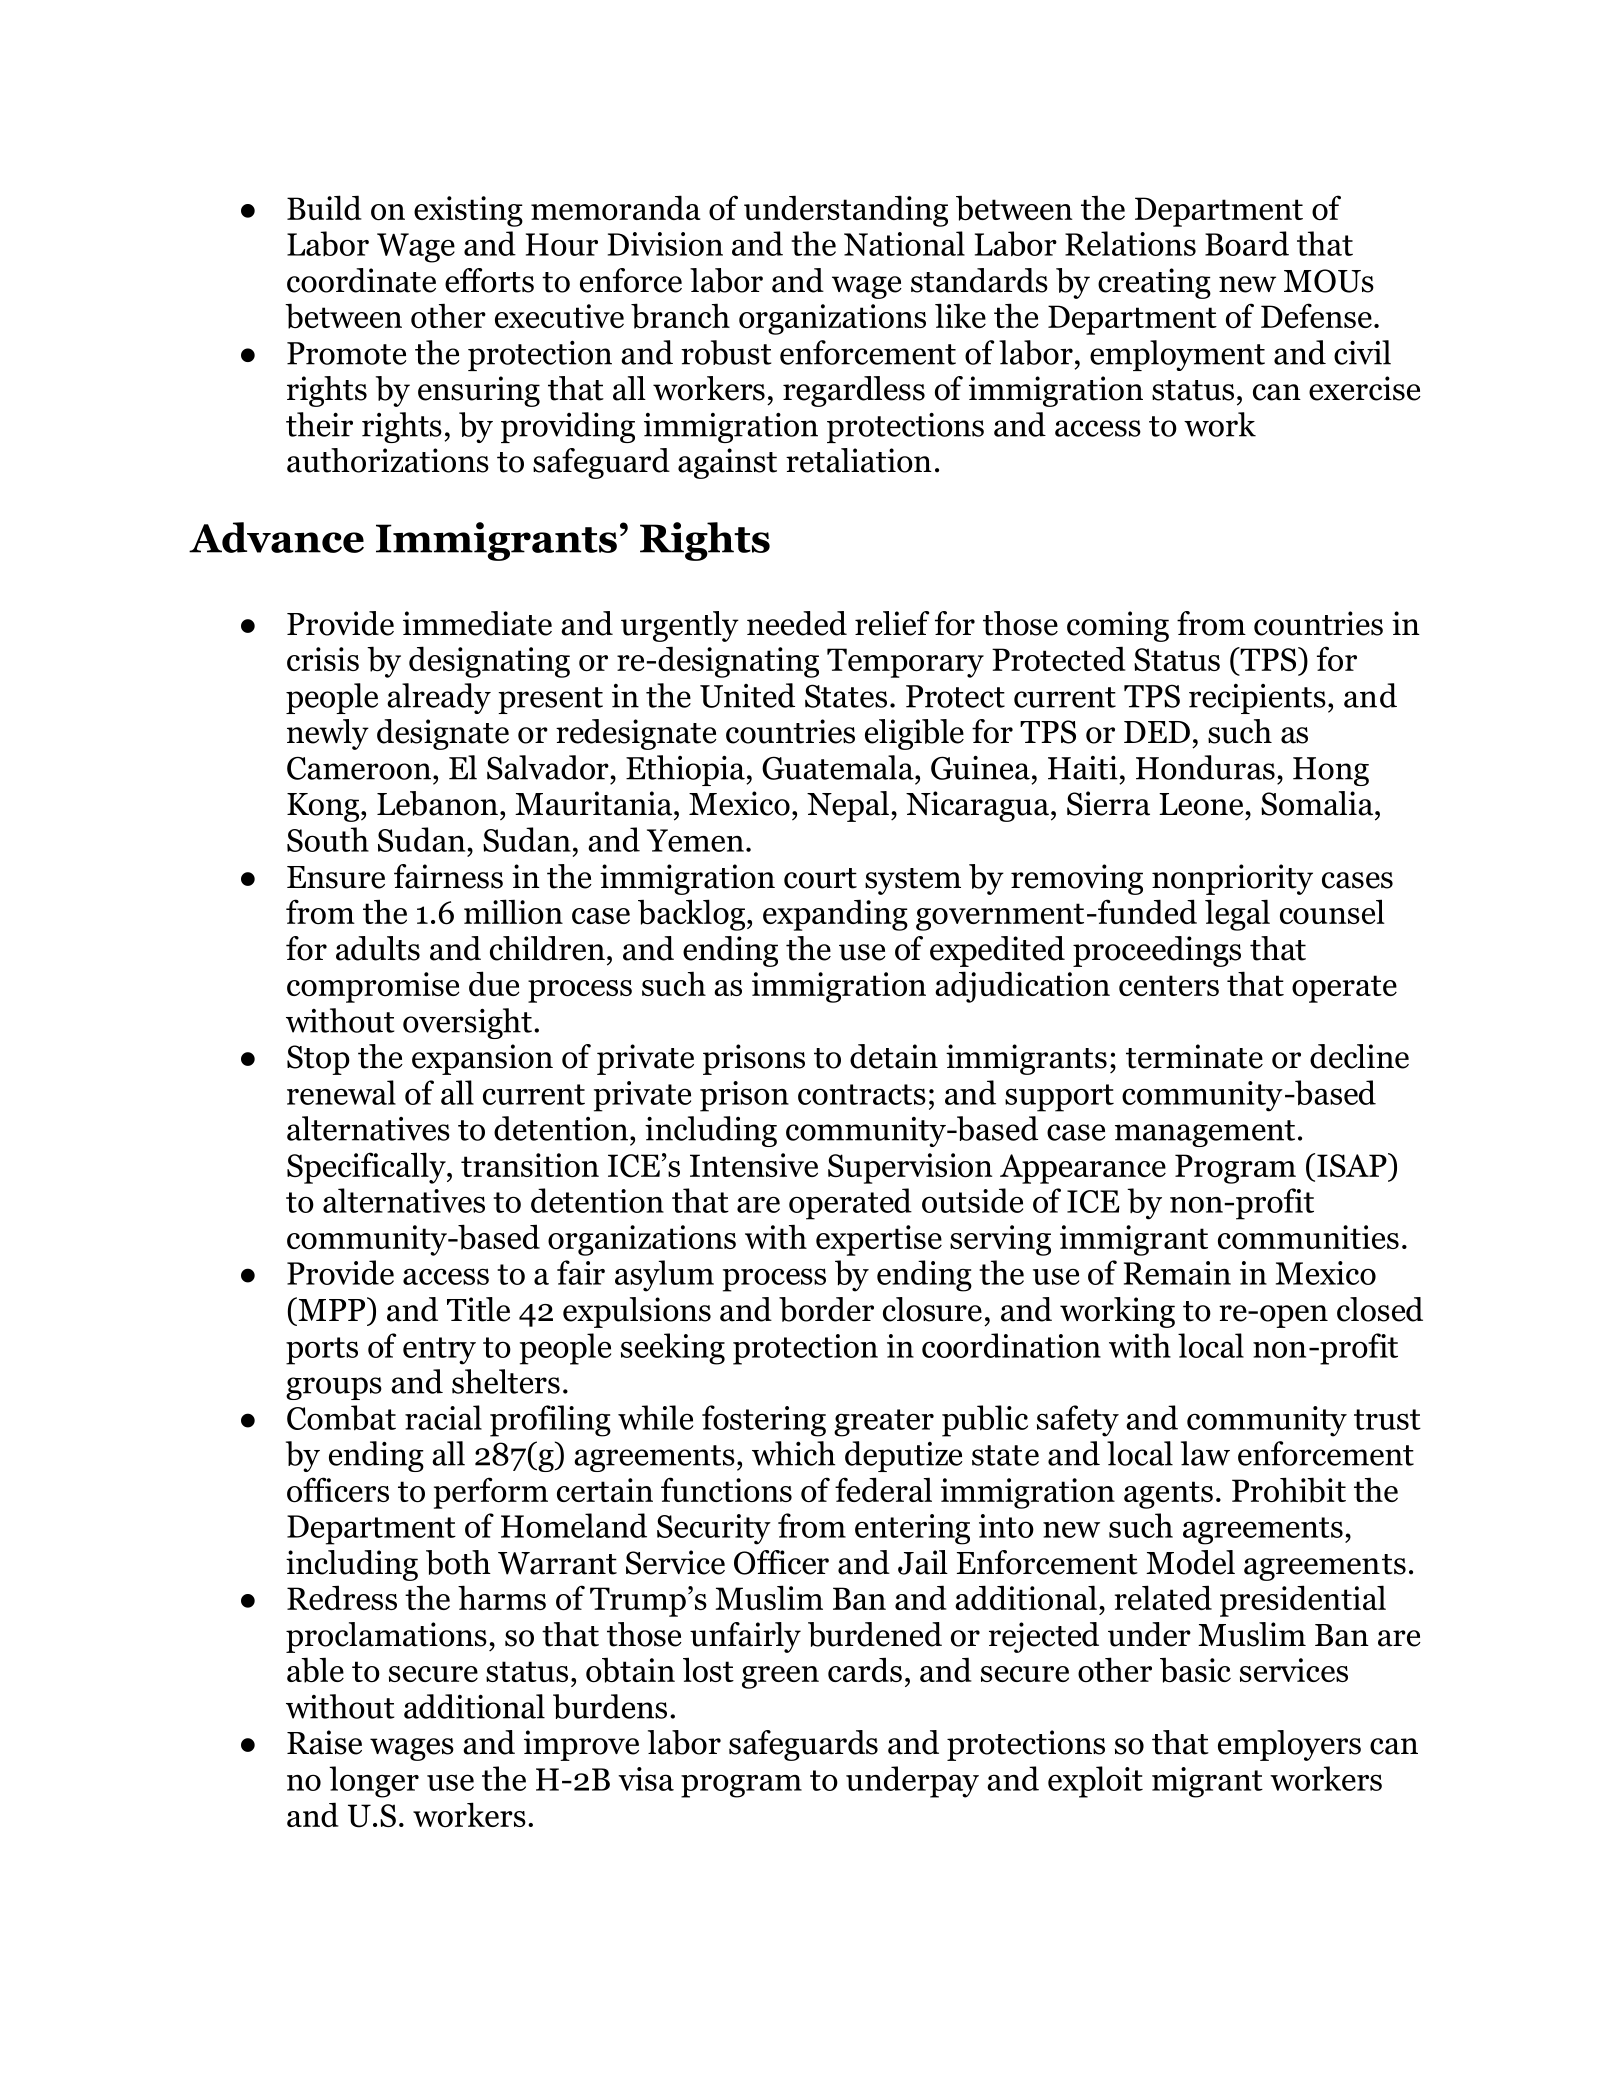 The height and width of the document is (2097, 1620). What do you see at coordinates (361, 280) in the document?
I see `coordinate` at bounding box center [361, 280].
